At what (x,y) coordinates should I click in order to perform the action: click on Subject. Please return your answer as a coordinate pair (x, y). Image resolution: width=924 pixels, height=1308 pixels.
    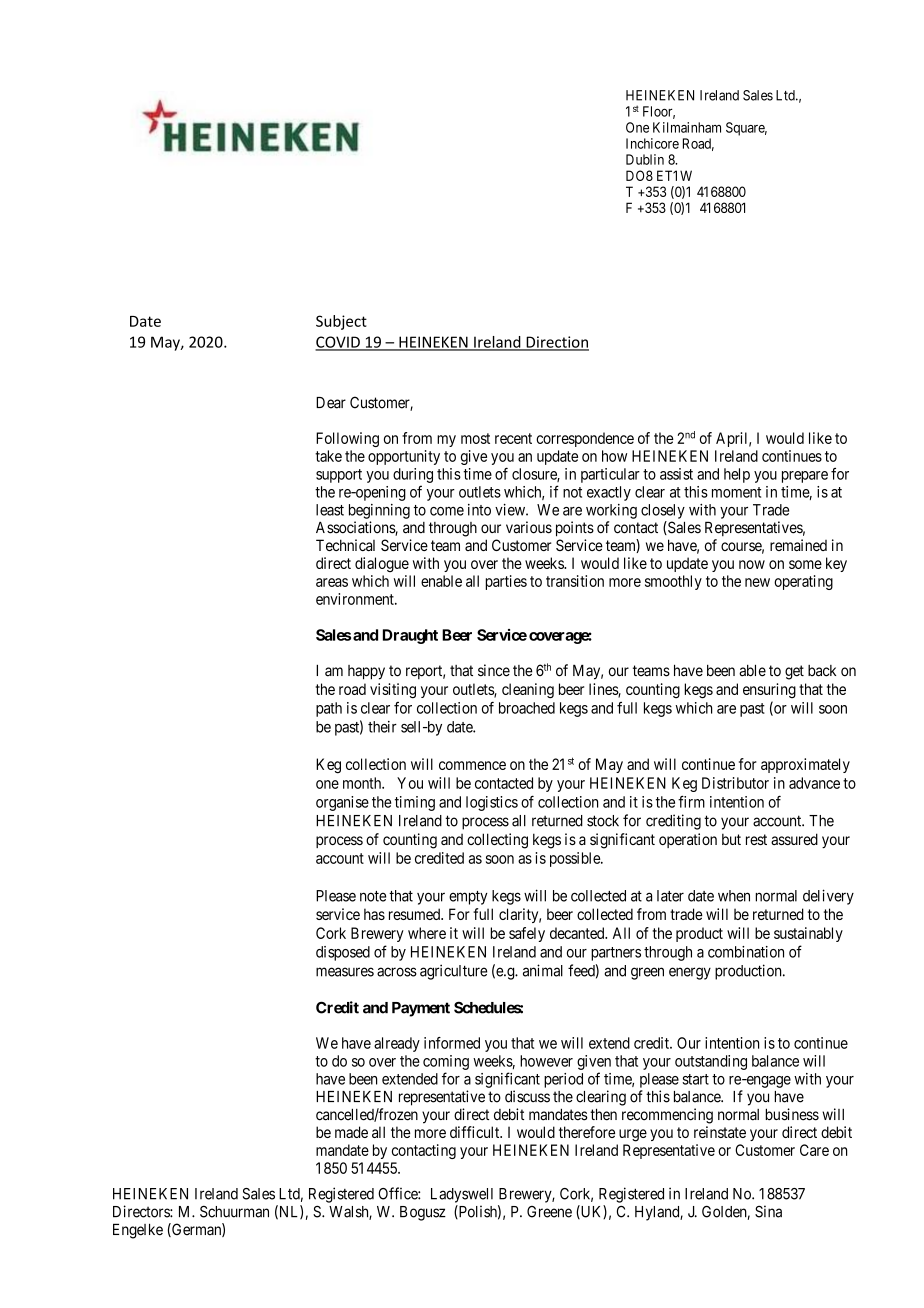
    Looking at the image, I should click on (341, 322).
